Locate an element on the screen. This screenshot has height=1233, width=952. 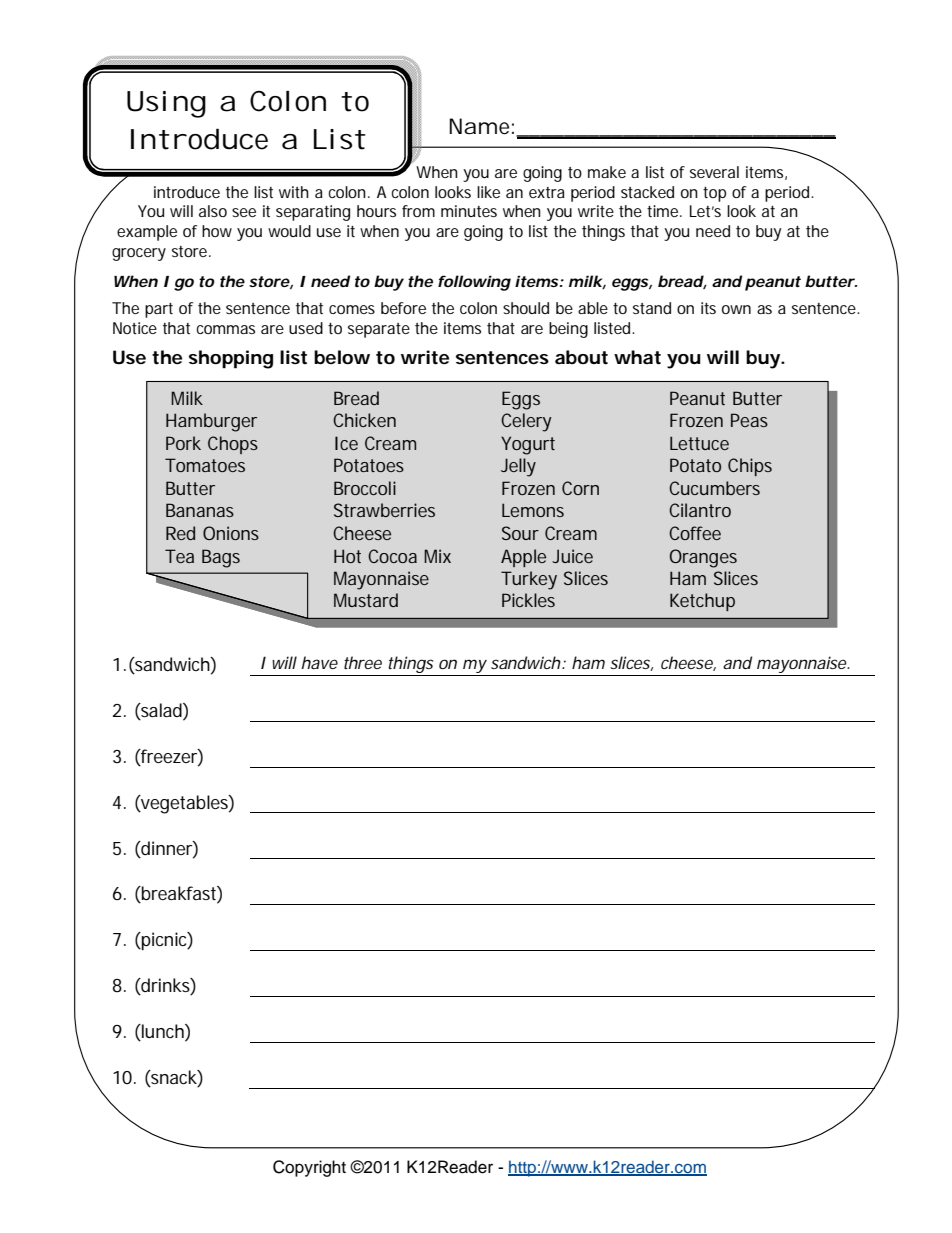
several is located at coordinates (714, 172).
